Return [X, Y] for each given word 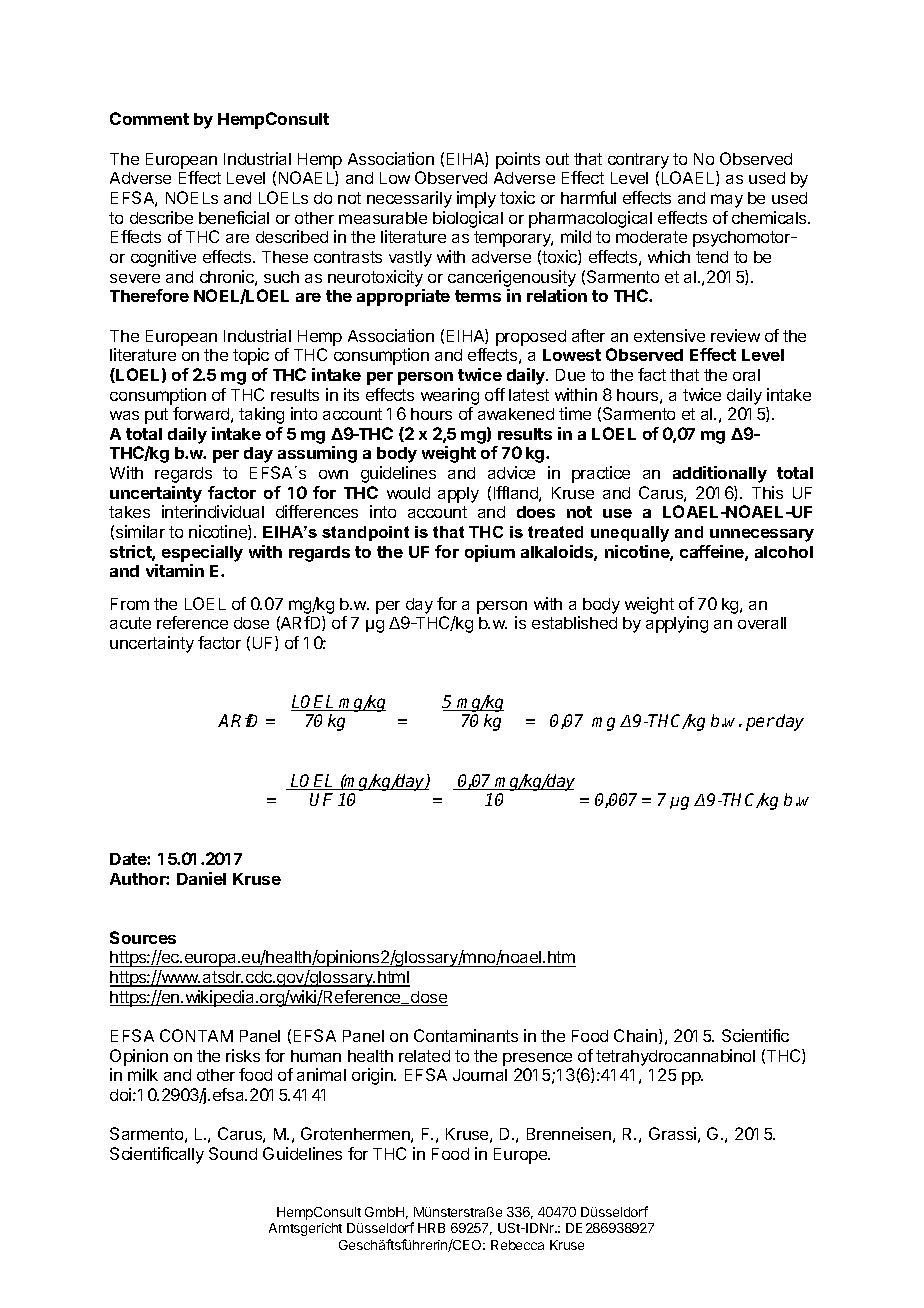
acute [130, 623]
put [156, 416]
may [727, 201]
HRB [431, 1228]
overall [762, 623]
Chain [637, 1036]
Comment [149, 118]
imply [476, 199]
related [424, 1056]
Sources [143, 937]
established [574, 622]
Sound [233, 1153]
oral [746, 375]
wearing [450, 396]
